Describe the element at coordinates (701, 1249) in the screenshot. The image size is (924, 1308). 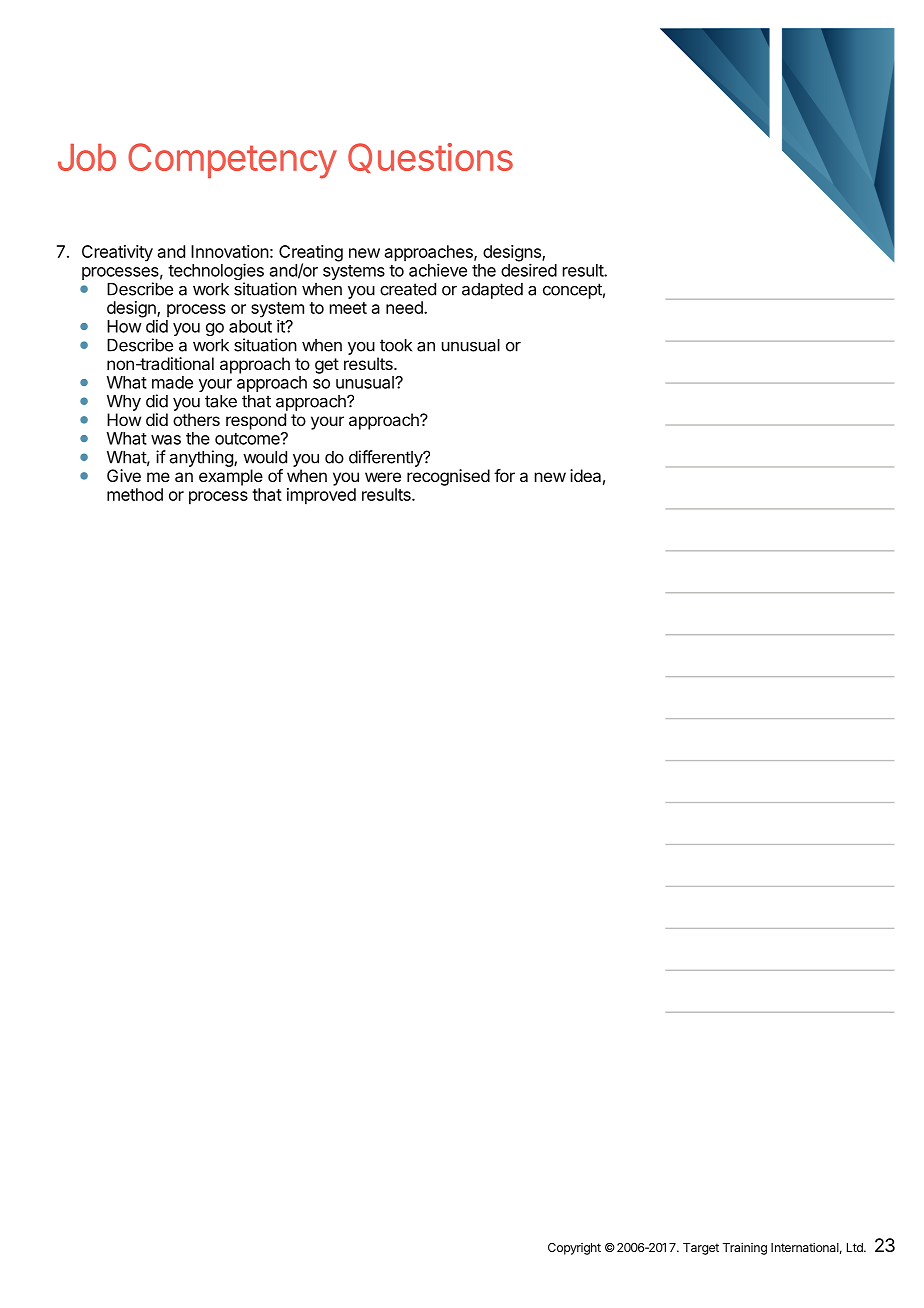
I see `Target` at that location.
